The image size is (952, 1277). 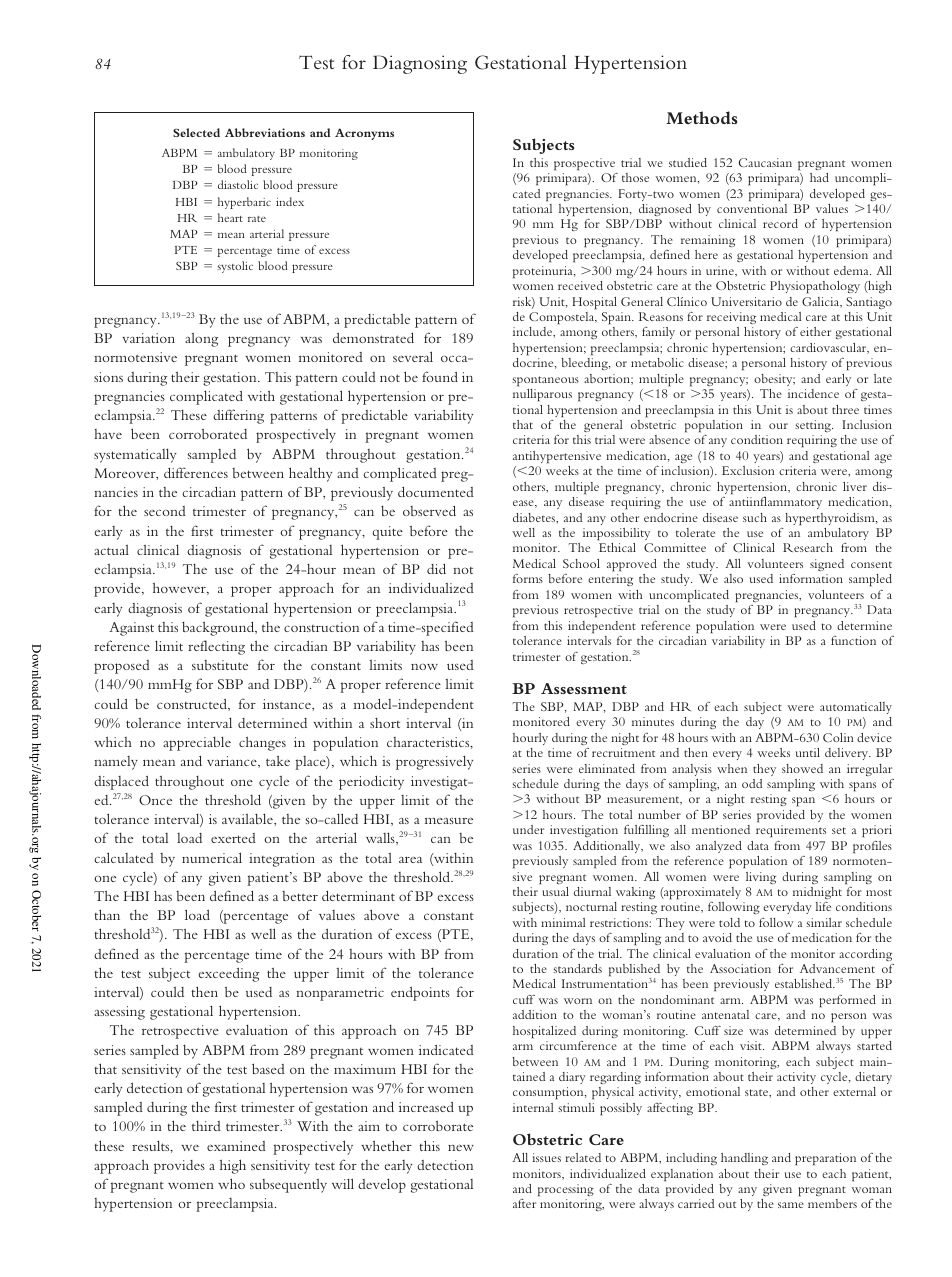 I want to click on life, so click(x=823, y=906).
